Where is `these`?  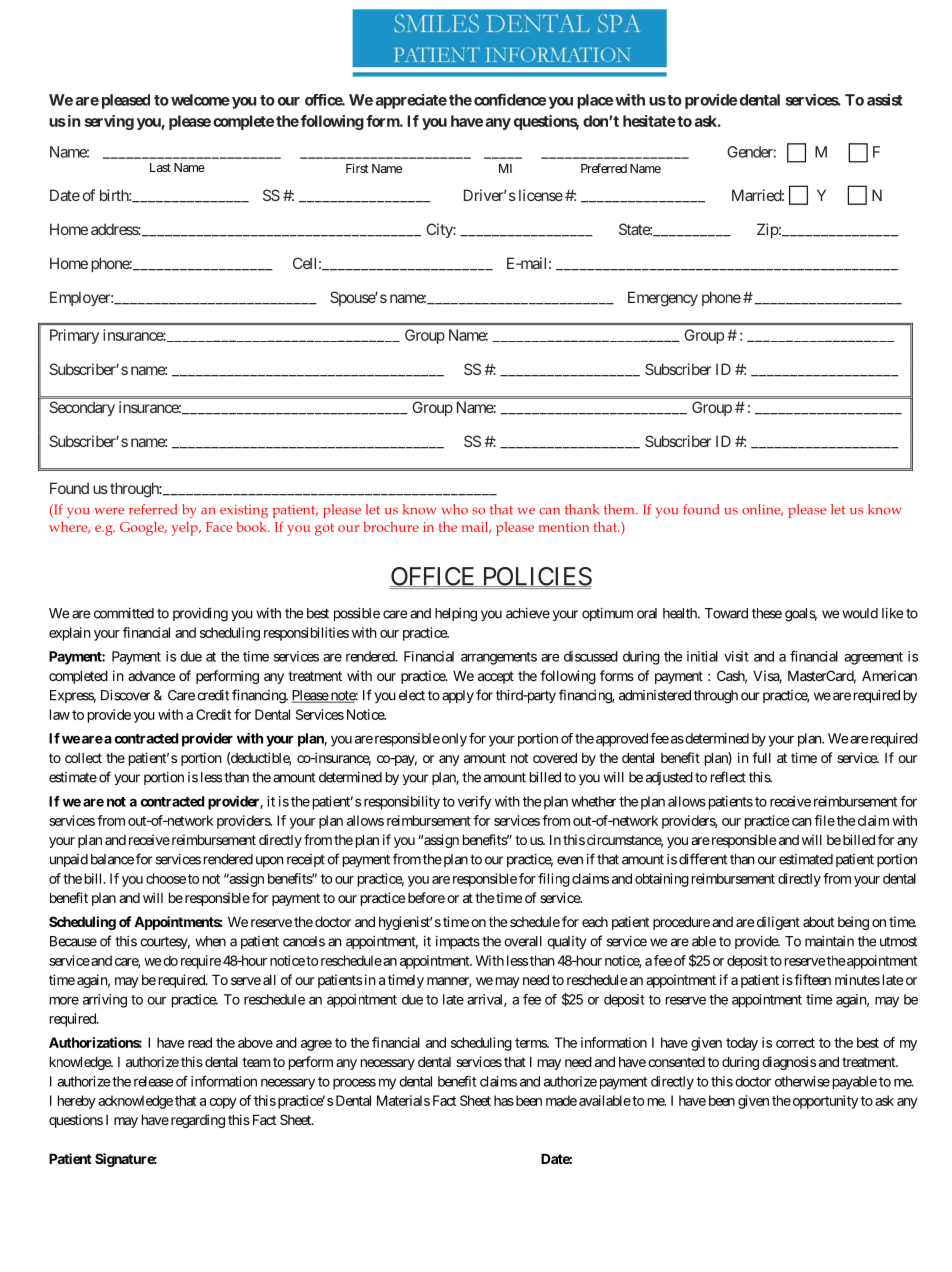
these is located at coordinates (767, 613).
